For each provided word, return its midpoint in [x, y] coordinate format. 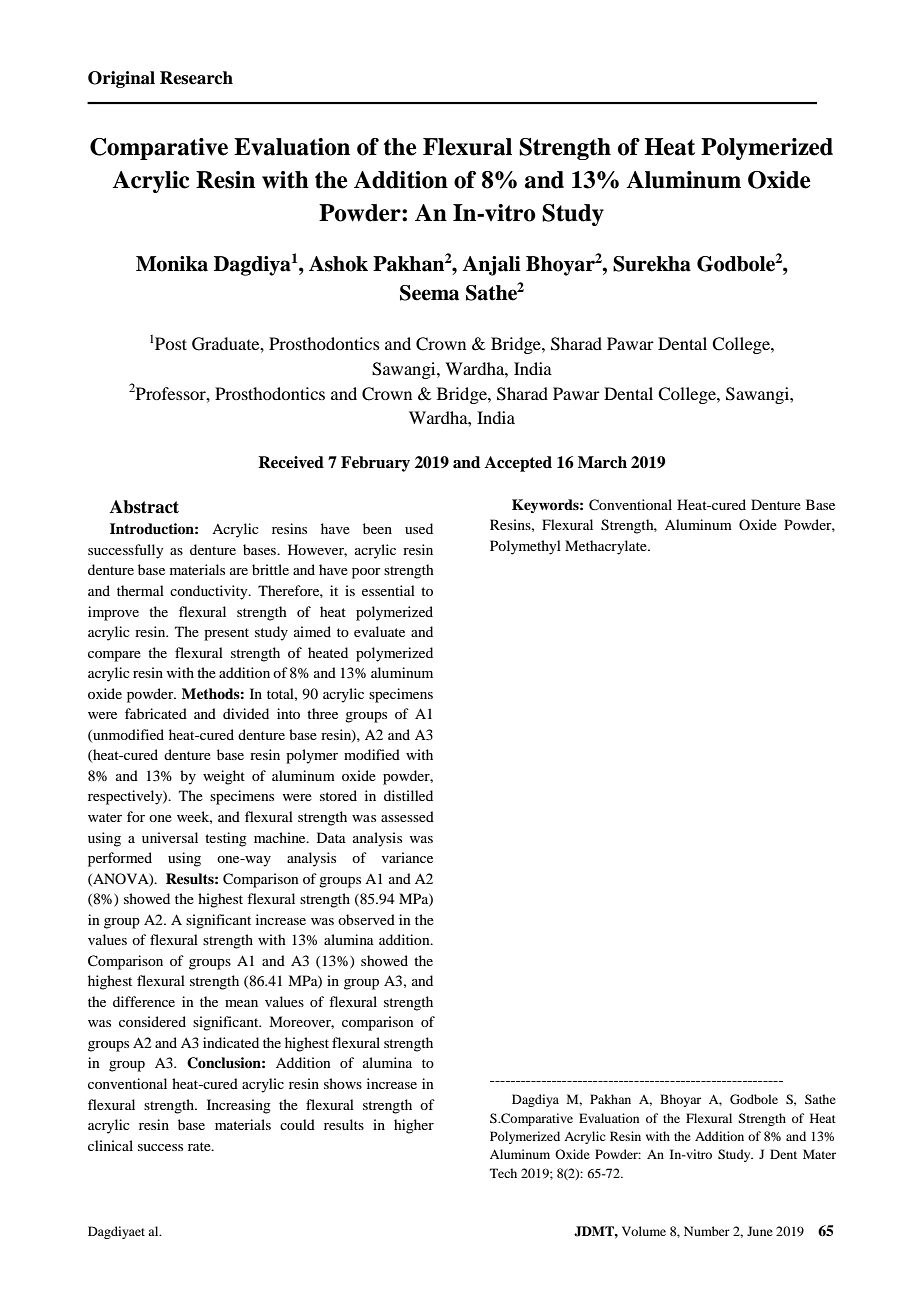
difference [144, 1001]
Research [196, 78]
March [602, 462]
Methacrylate [607, 547]
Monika [172, 264]
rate [200, 1146]
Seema [429, 293]
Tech [503, 1173]
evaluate [379, 631]
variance [407, 857]
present [226, 634]
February [375, 464]
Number [707, 1231]
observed [366, 919]
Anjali [491, 266]
